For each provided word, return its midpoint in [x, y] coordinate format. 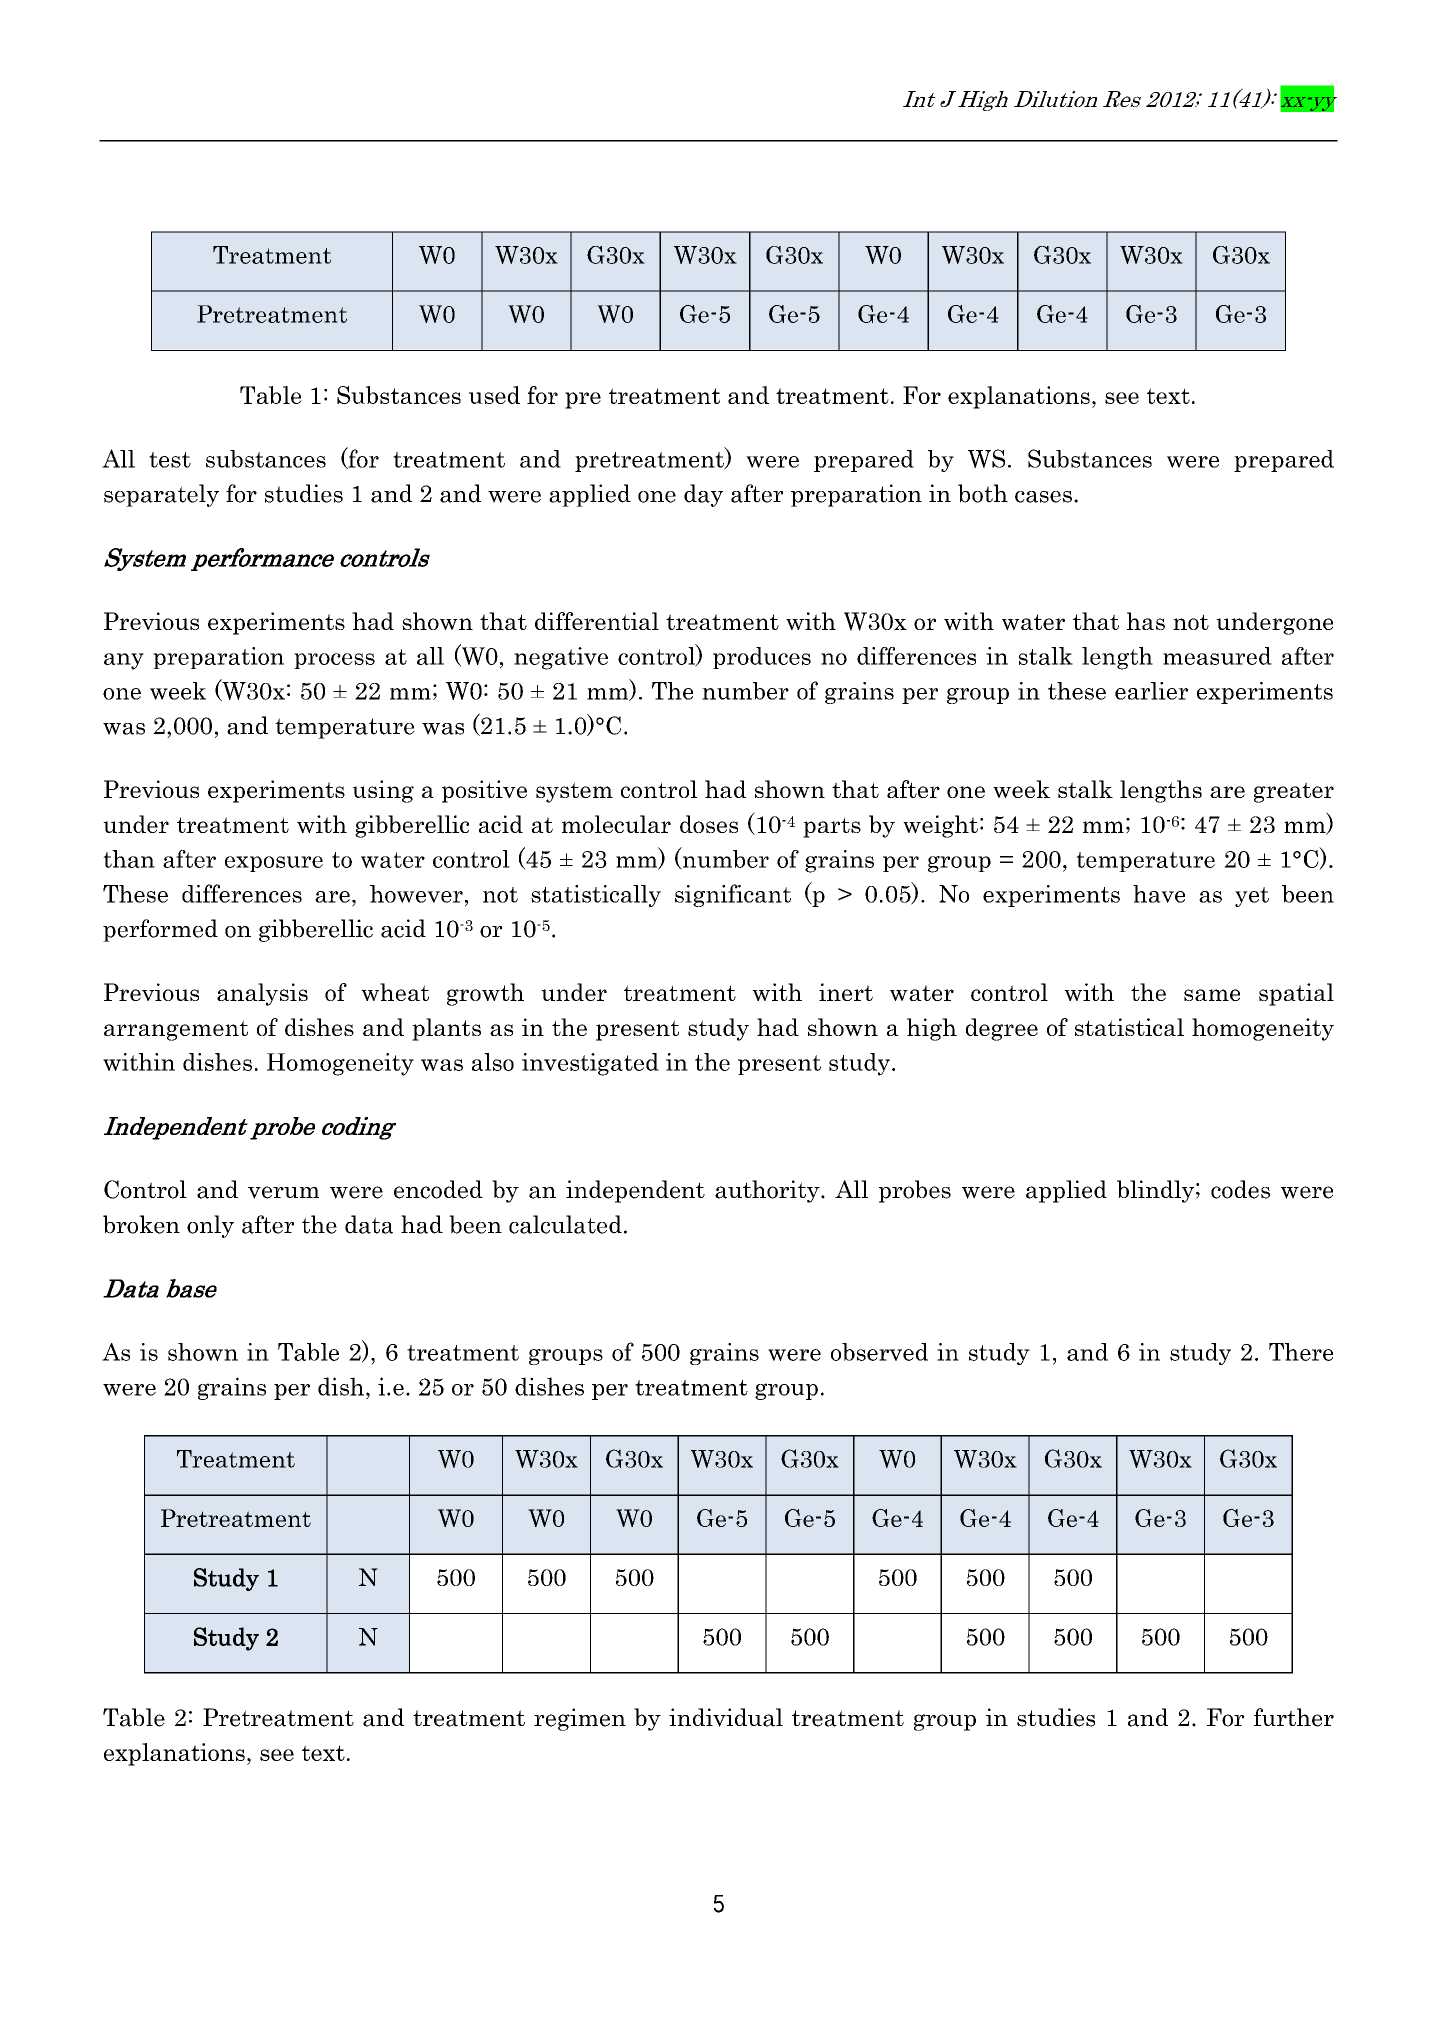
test [170, 460]
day [703, 495]
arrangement [176, 1030]
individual [726, 1717]
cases [1043, 497]
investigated [590, 1064]
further [1294, 1717]
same [1212, 995]
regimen [580, 1719]
